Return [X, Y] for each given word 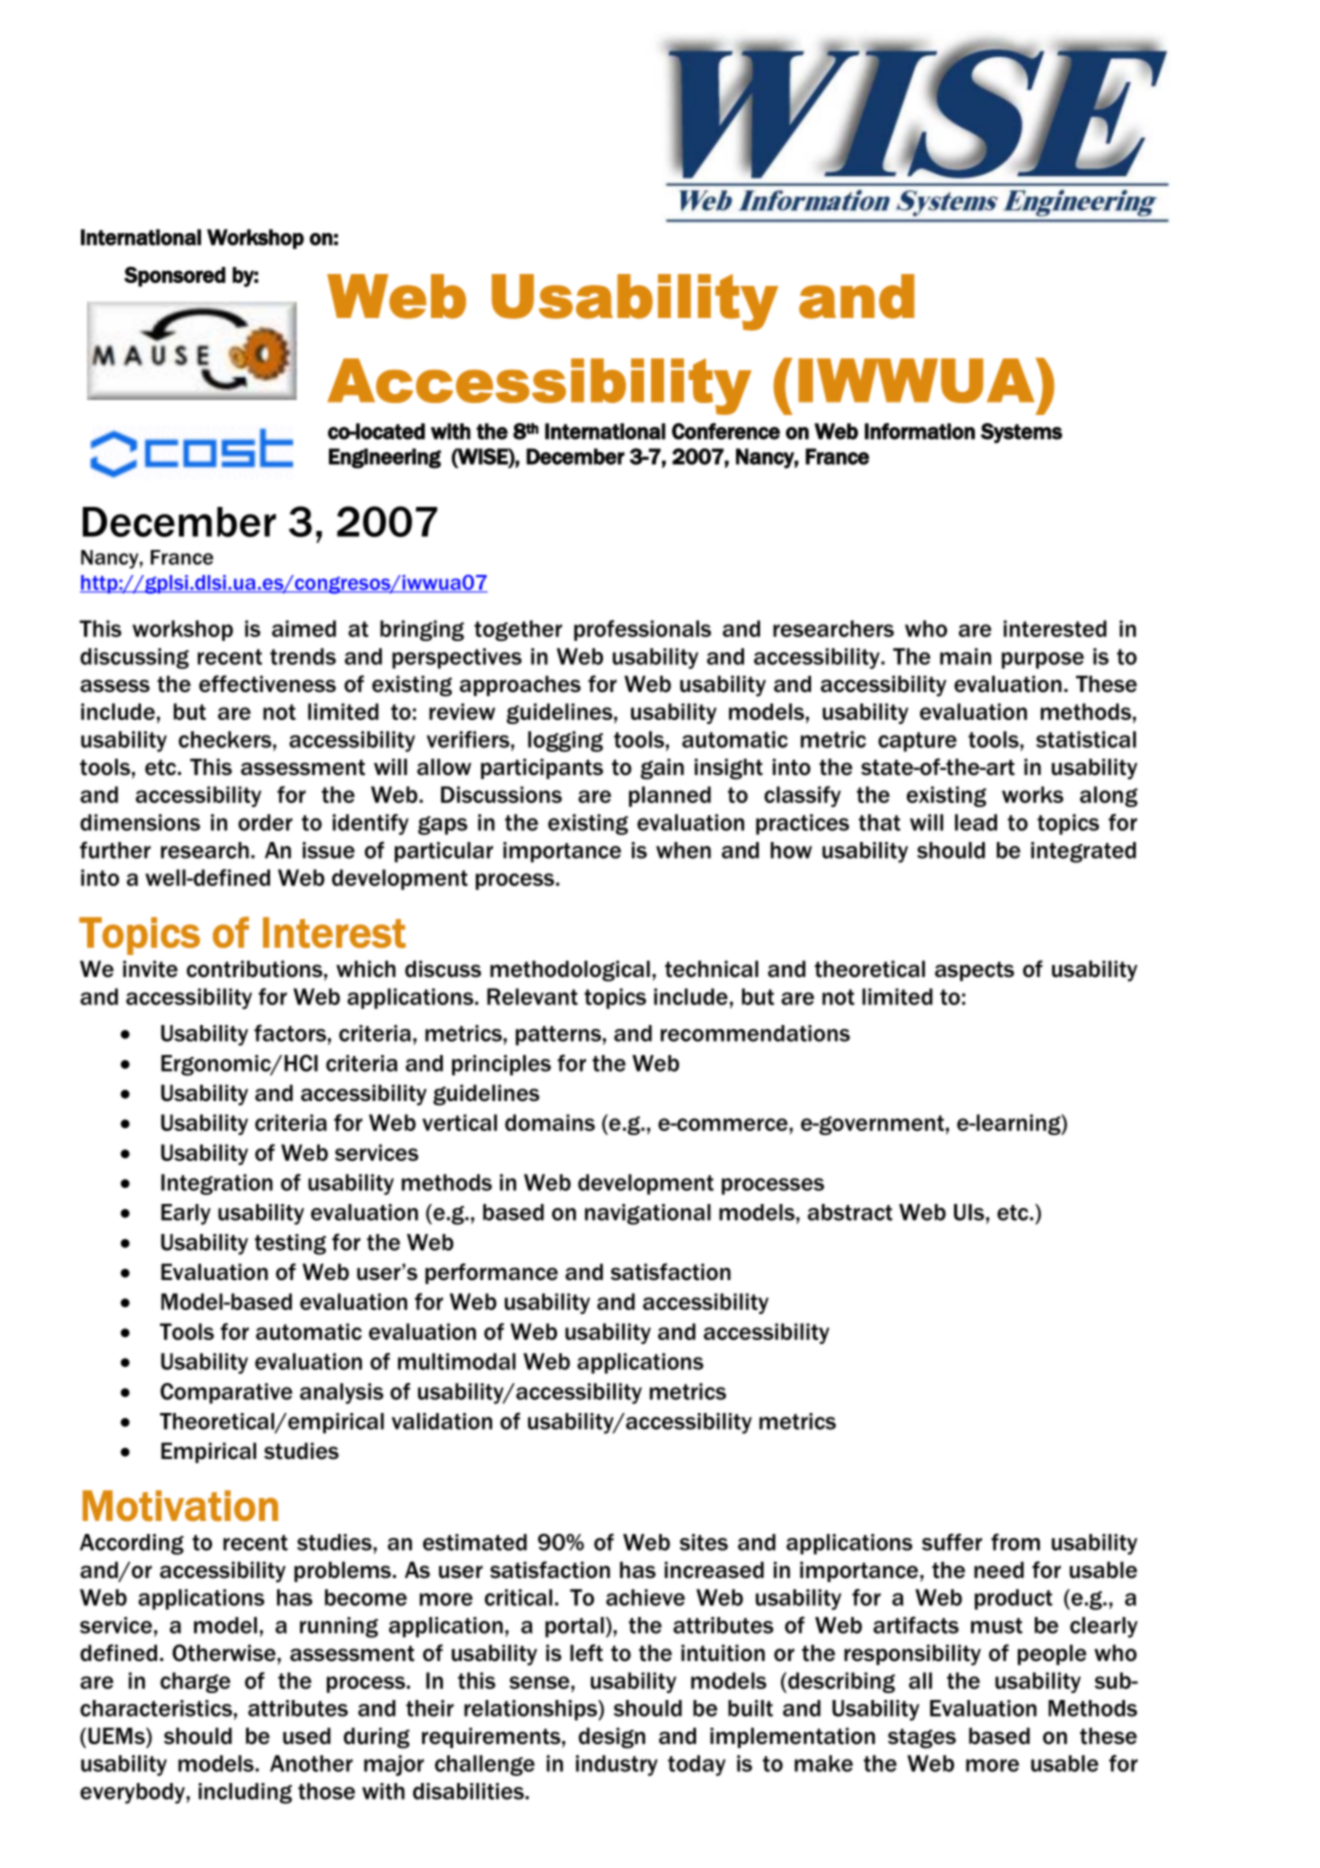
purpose [1043, 660]
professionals [642, 630]
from [1015, 1542]
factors [290, 1033]
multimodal [457, 1361]
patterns [558, 1036]
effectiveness [267, 684]
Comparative [226, 1393]
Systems [1021, 433]
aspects [974, 971]
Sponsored [175, 276]
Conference [726, 431]
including [245, 1793]
